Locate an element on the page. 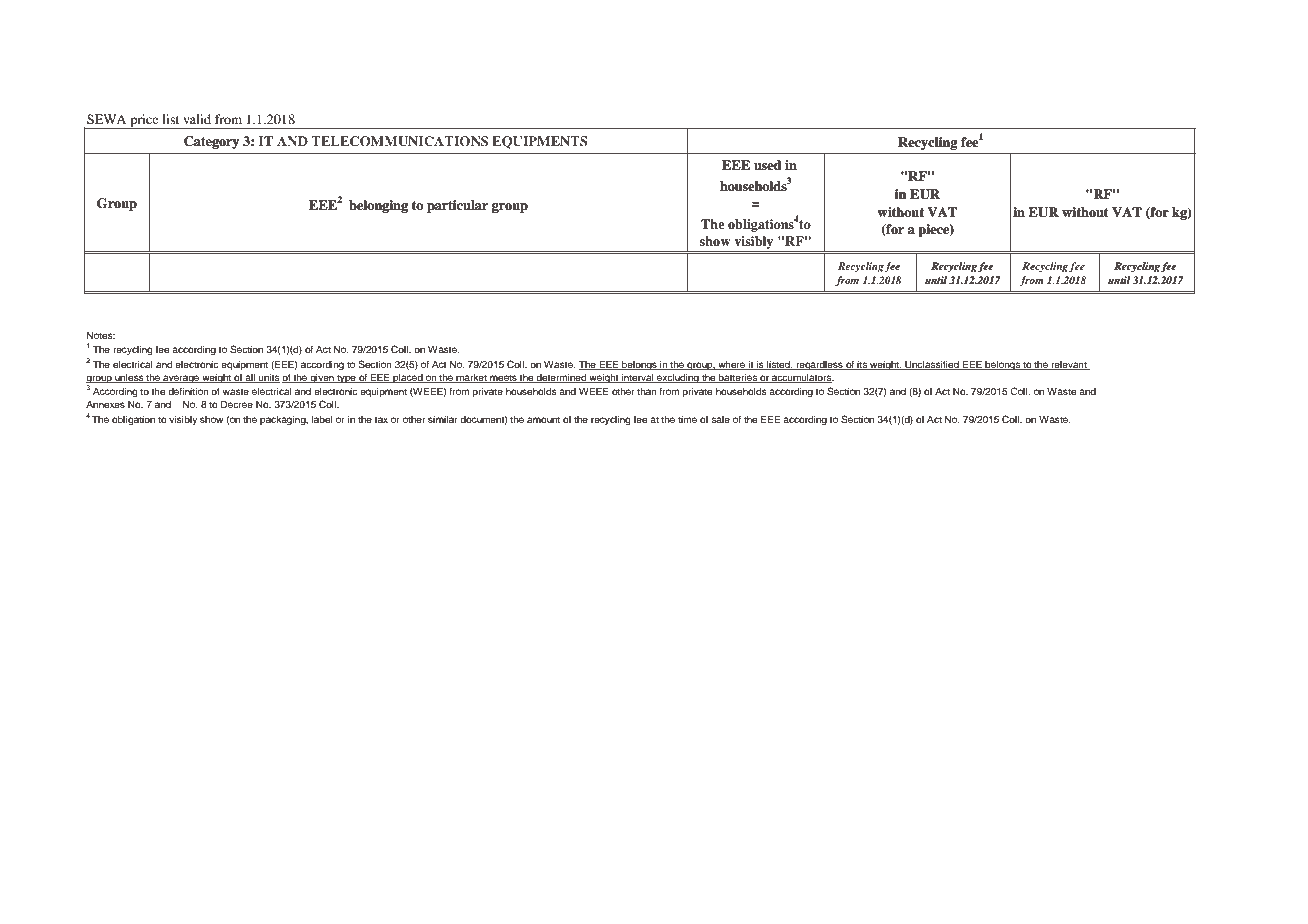 The height and width of the image is (924, 1308). valid is located at coordinates (197, 119).
